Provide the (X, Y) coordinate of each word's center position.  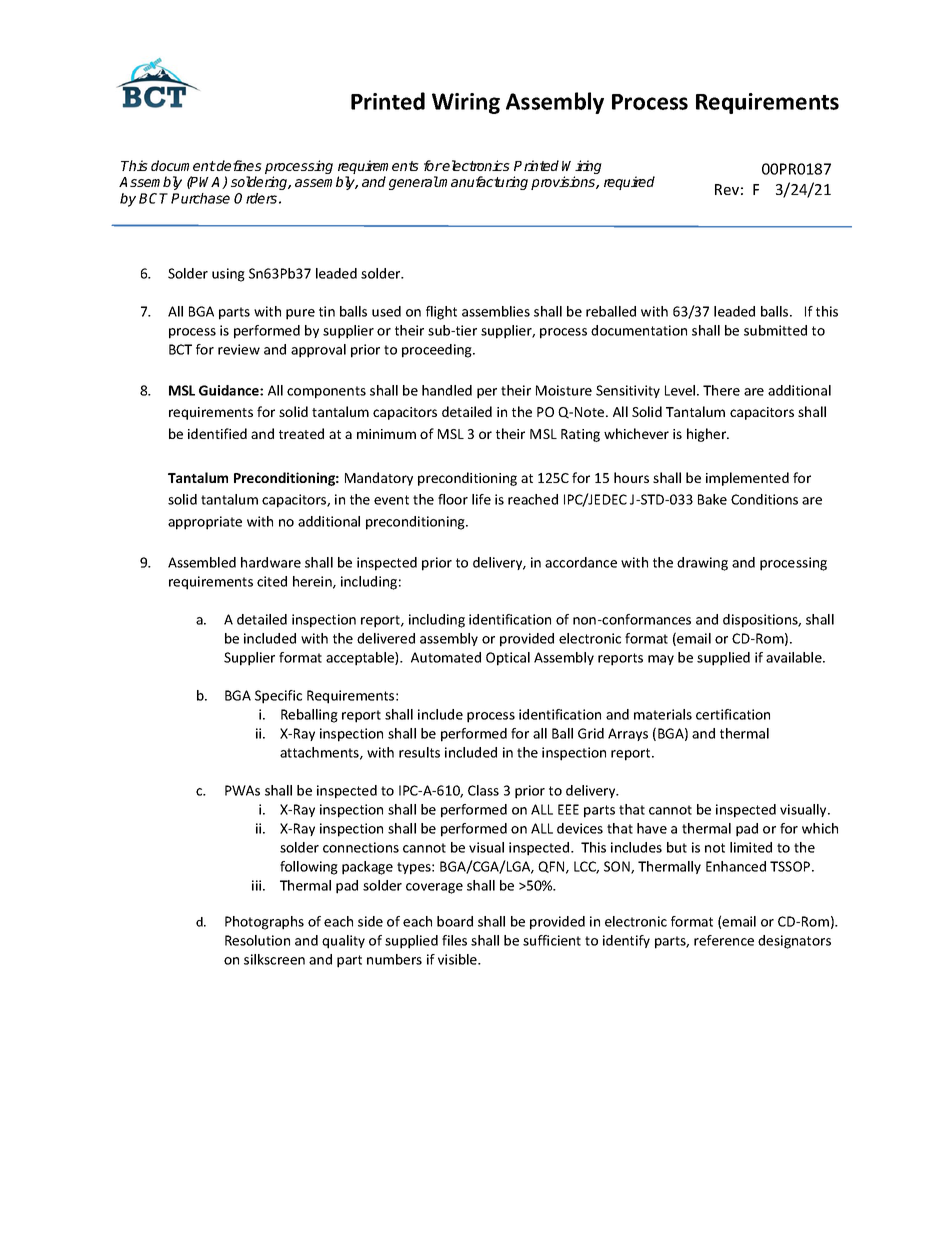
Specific (278, 697)
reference (724, 940)
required (629, 183)
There (721, 390)
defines (238, 165)
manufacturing (483, 183)
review (239, 349)
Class (483, 790)
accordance (581, 562)
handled (447, 390)
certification (733, 714)
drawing (702, 564)
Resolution (257, 940)
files (454, 940)
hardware (271, 562)
